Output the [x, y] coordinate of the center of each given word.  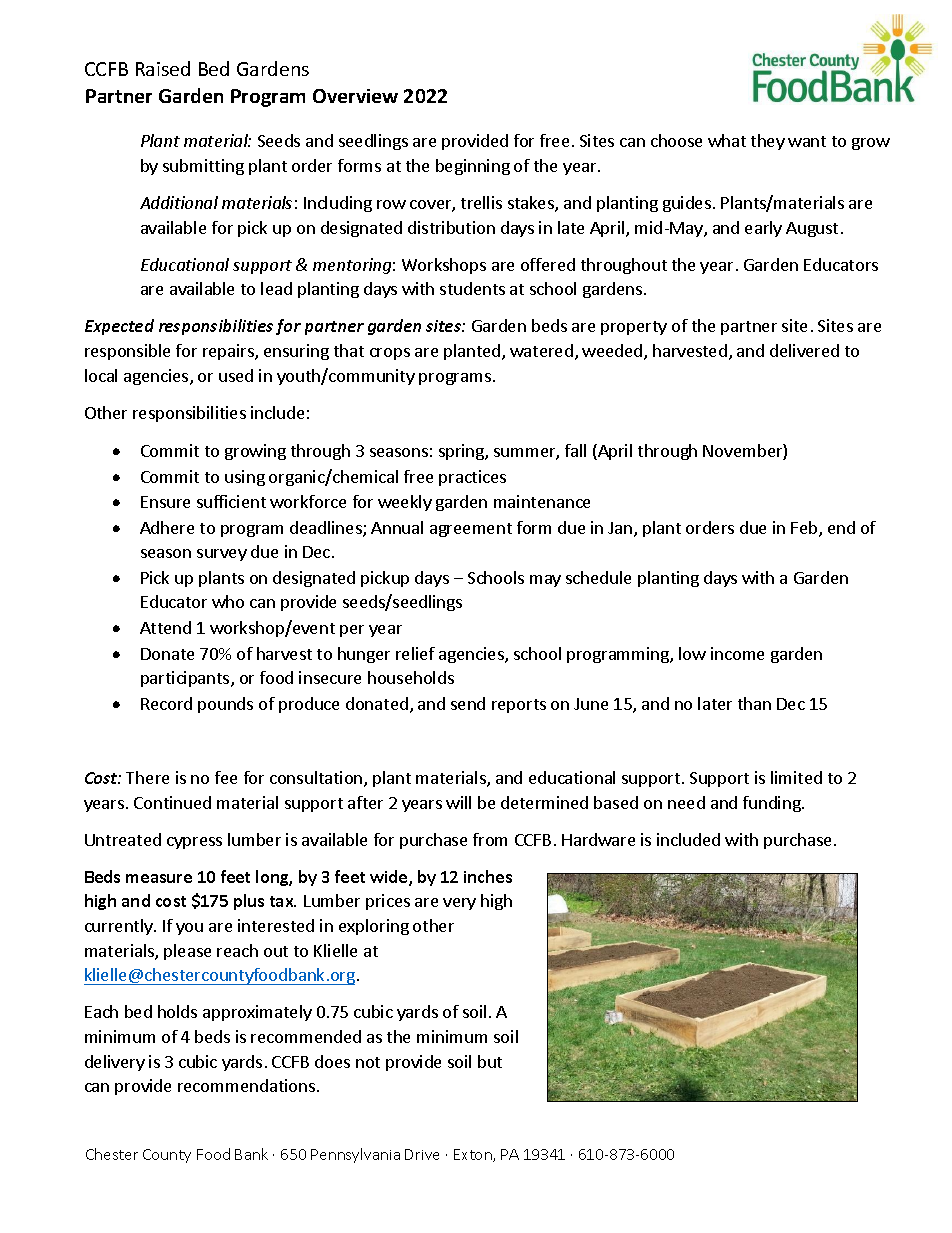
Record [166, 703]
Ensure [165, 502]
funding [773, 804]
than [754, 703]
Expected [119, 327]
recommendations [248, 1085]
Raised [163, 68]
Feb [805, 529]
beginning [473, 167]
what [727, 140]
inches [488, 876]
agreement [471, 530]
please [187, 952]
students [472, 288]
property [634, 328]
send [468, 703]
